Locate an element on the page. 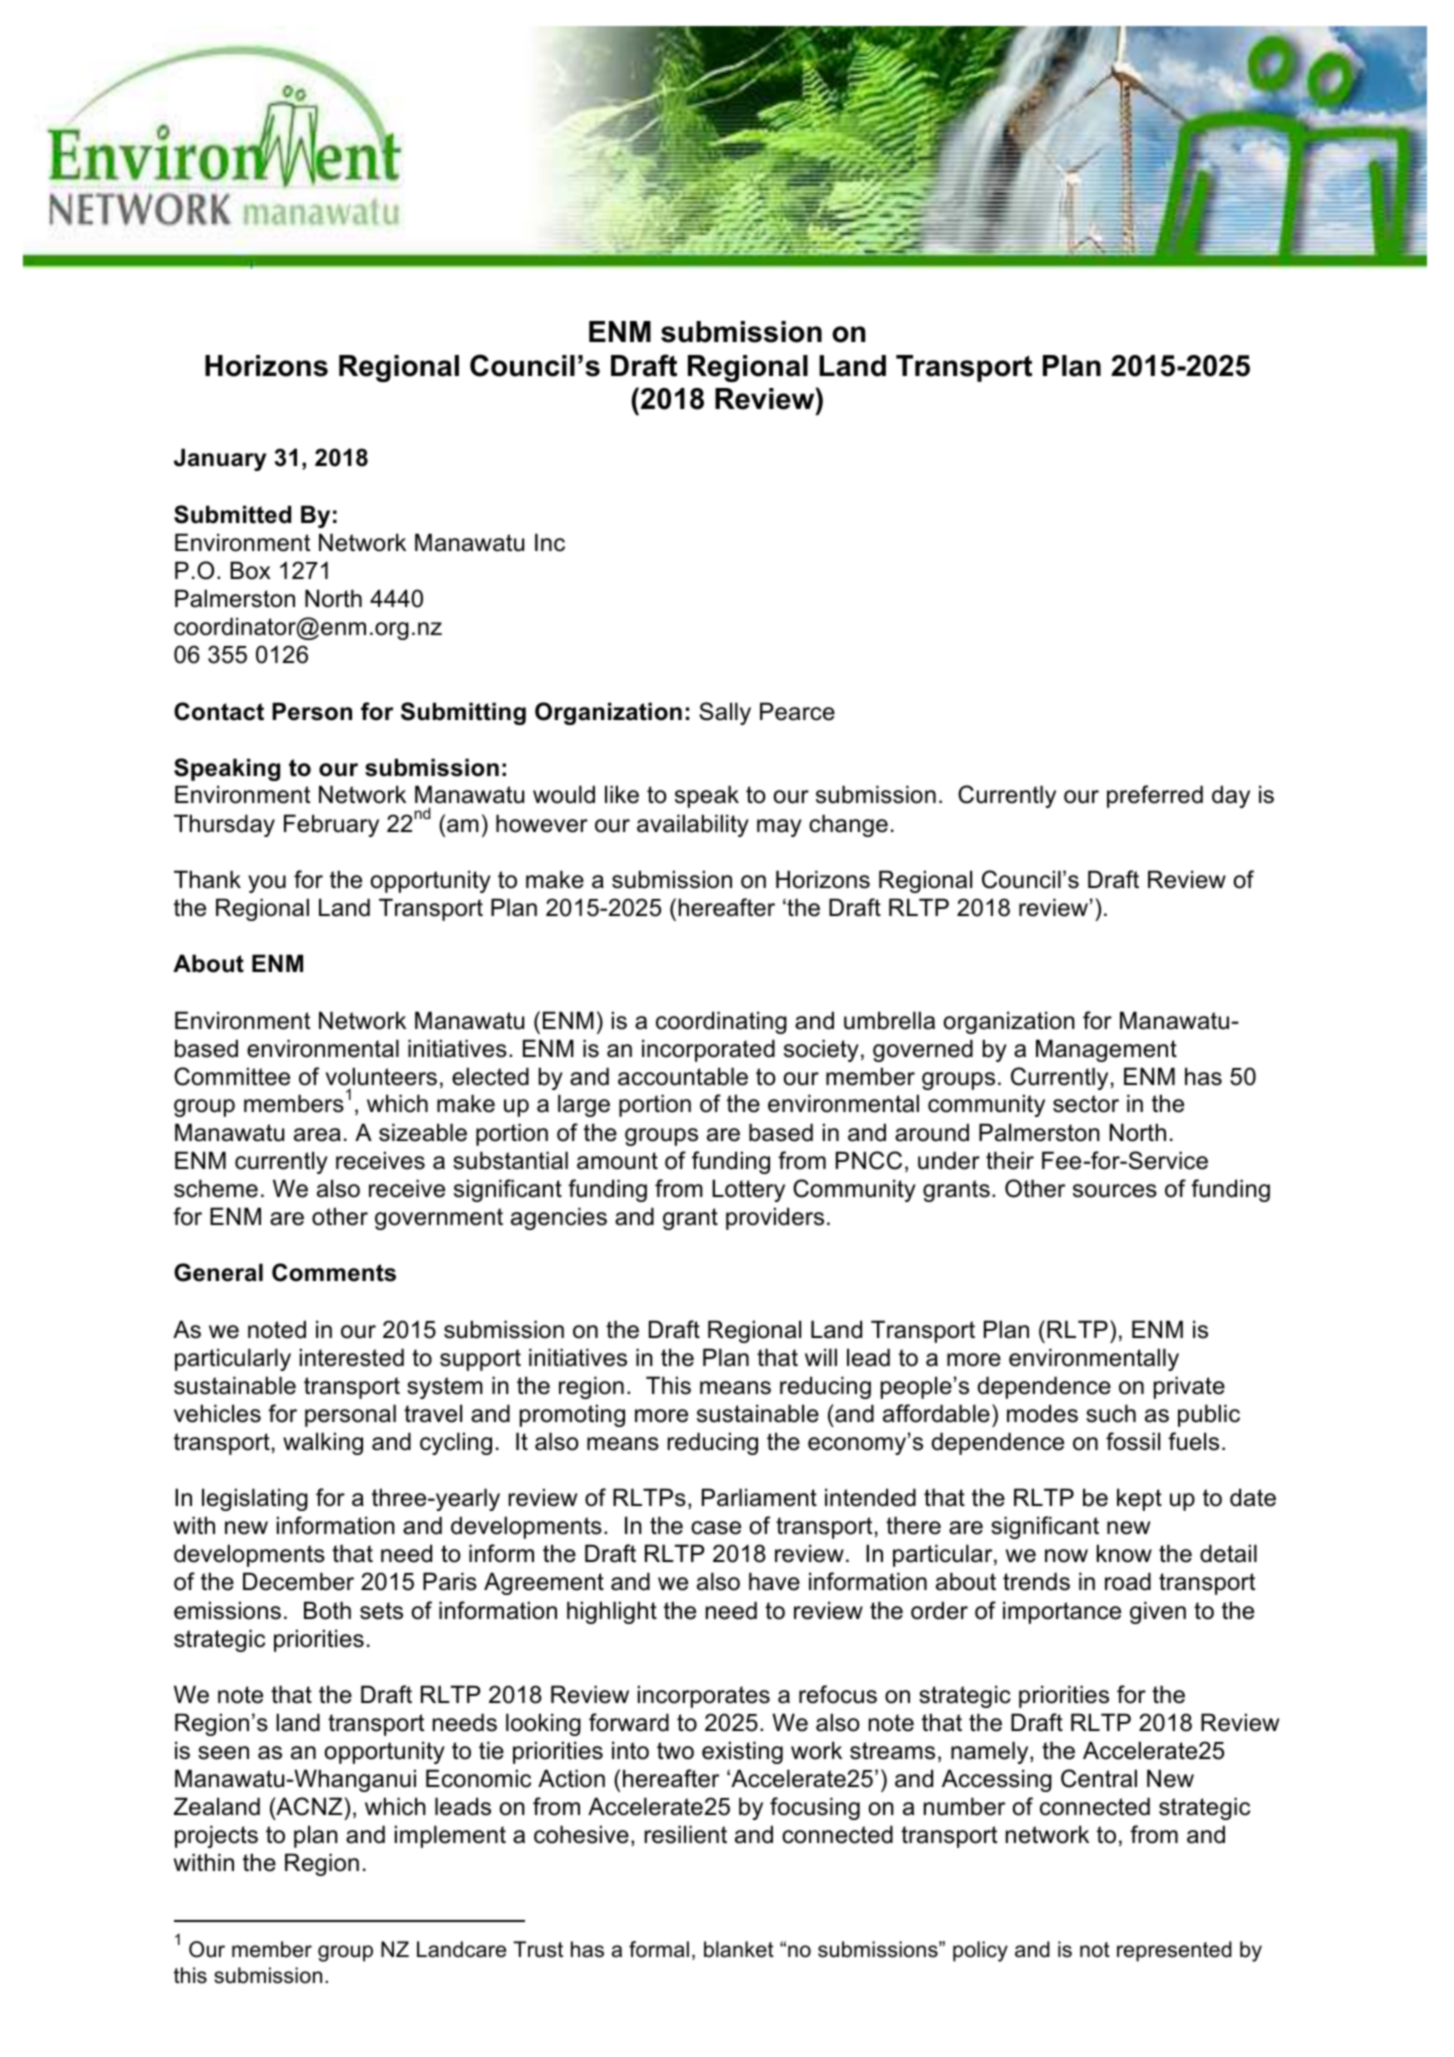 The width and height of the page is (1454, 2057). December is located at coordinates (298, 1581).
